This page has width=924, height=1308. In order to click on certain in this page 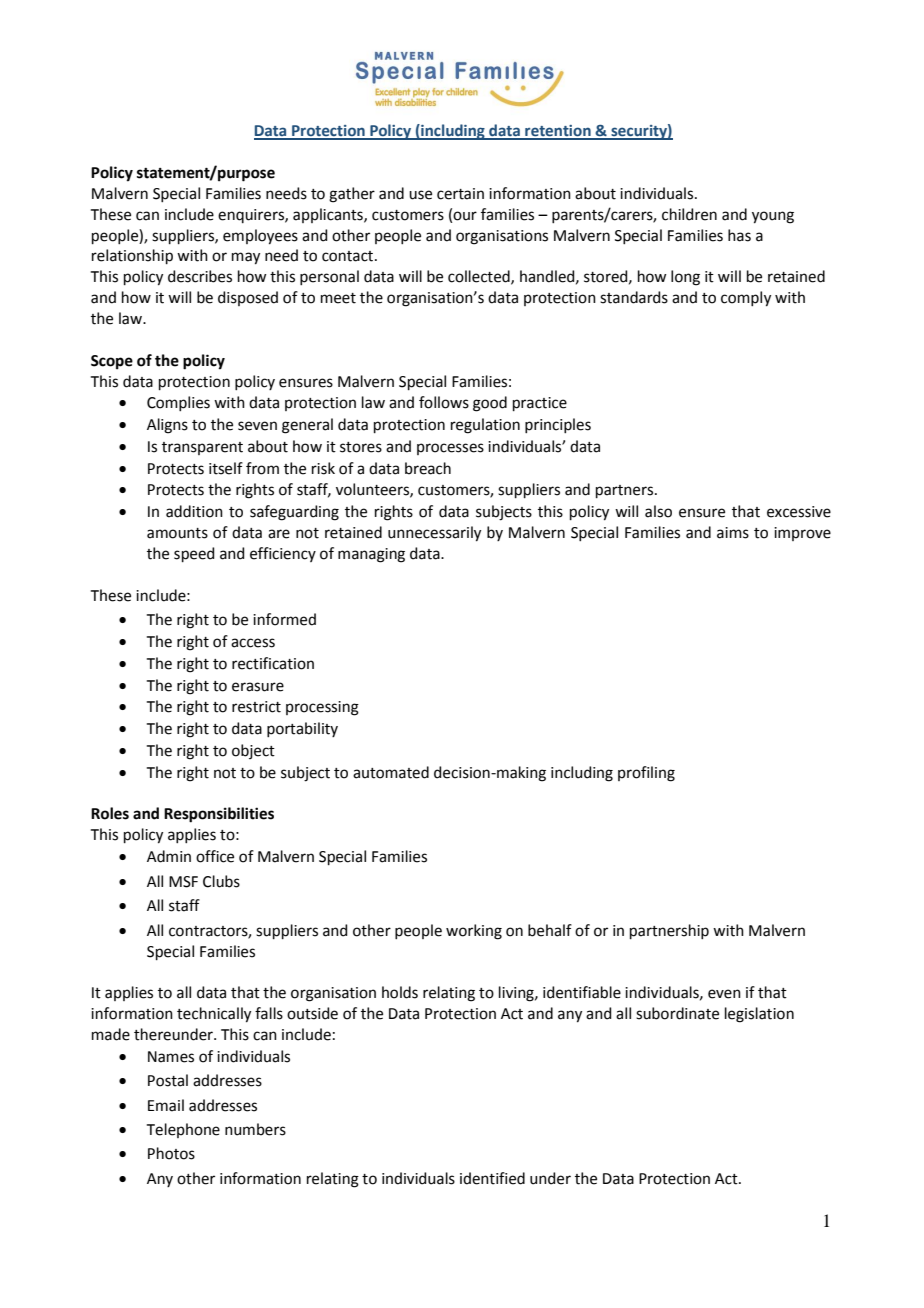, I will do `click(460, 194)`.
